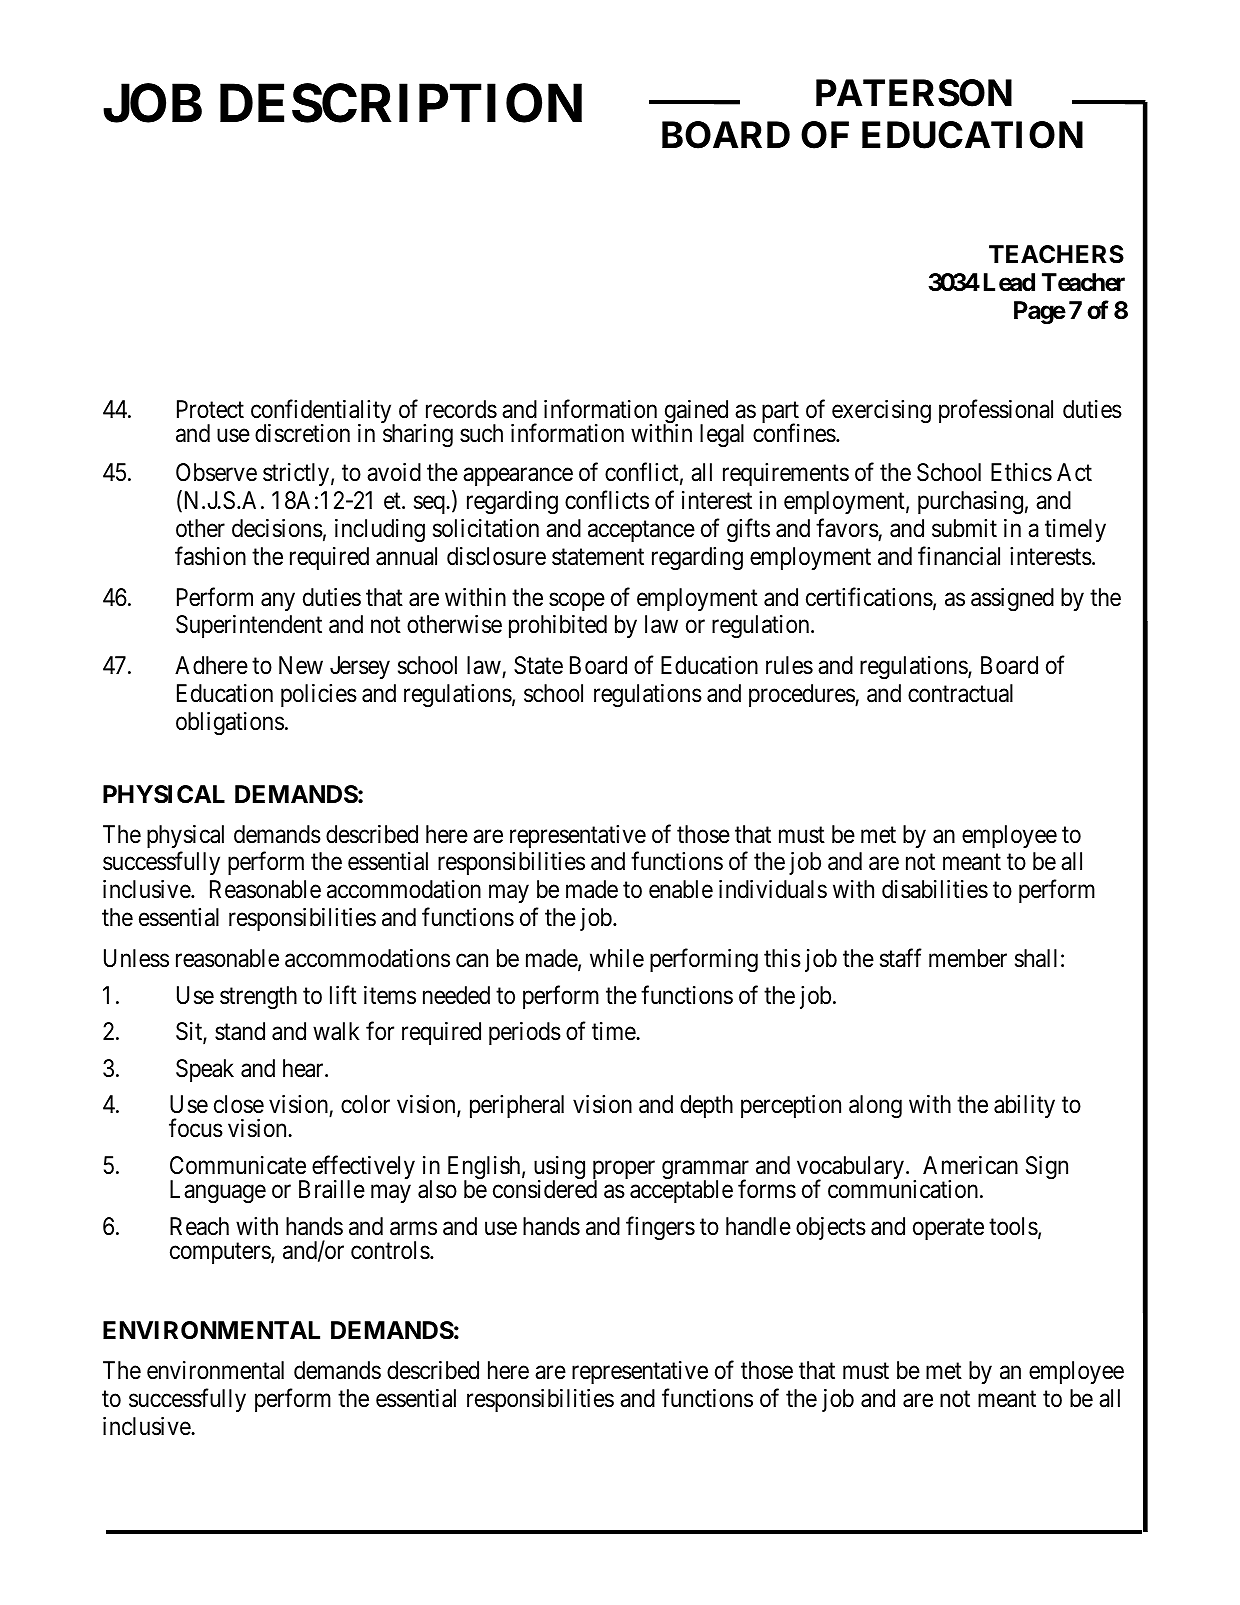 The width and height of the document is (1240, 1605). Describe the element at coordinates (545, 1189) in the document. I see `considered` at that location.
